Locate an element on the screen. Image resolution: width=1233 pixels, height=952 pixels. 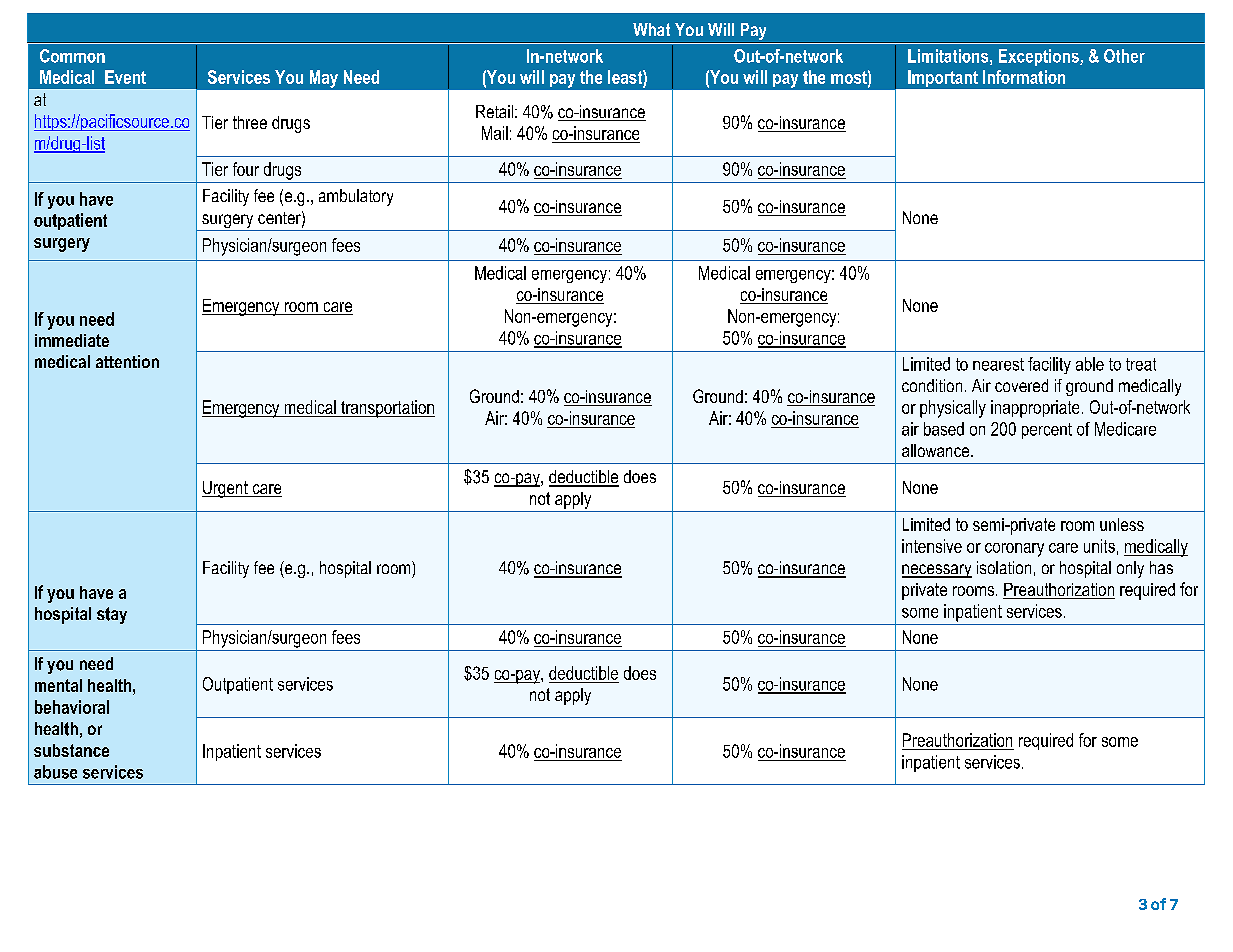
What is located at coordinates (651, 29).
